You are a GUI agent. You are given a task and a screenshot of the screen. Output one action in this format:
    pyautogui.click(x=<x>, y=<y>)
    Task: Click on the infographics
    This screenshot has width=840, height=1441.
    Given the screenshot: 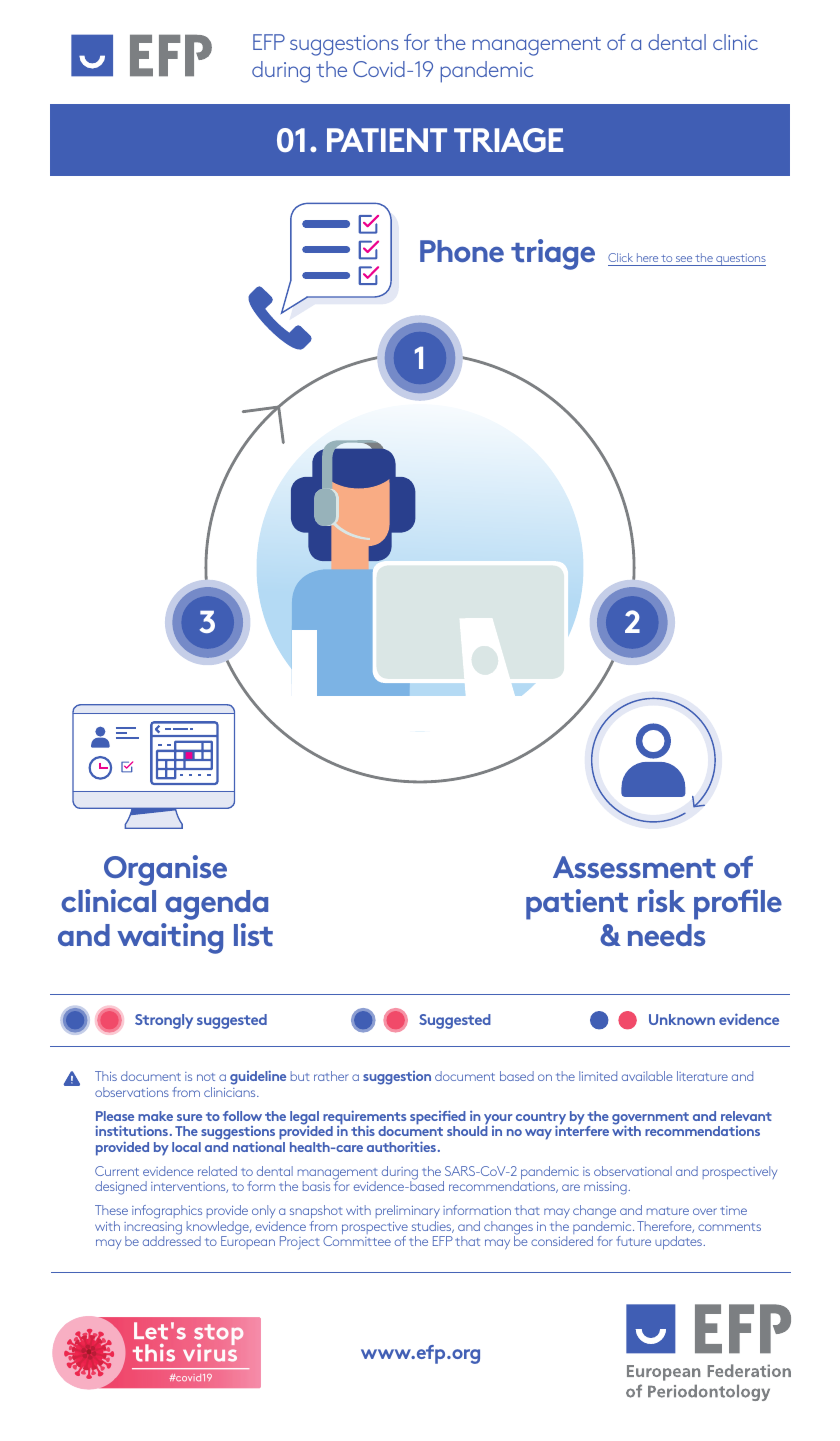 What is the action you would take?
    pyautogui.click(x=167, y=1213)
